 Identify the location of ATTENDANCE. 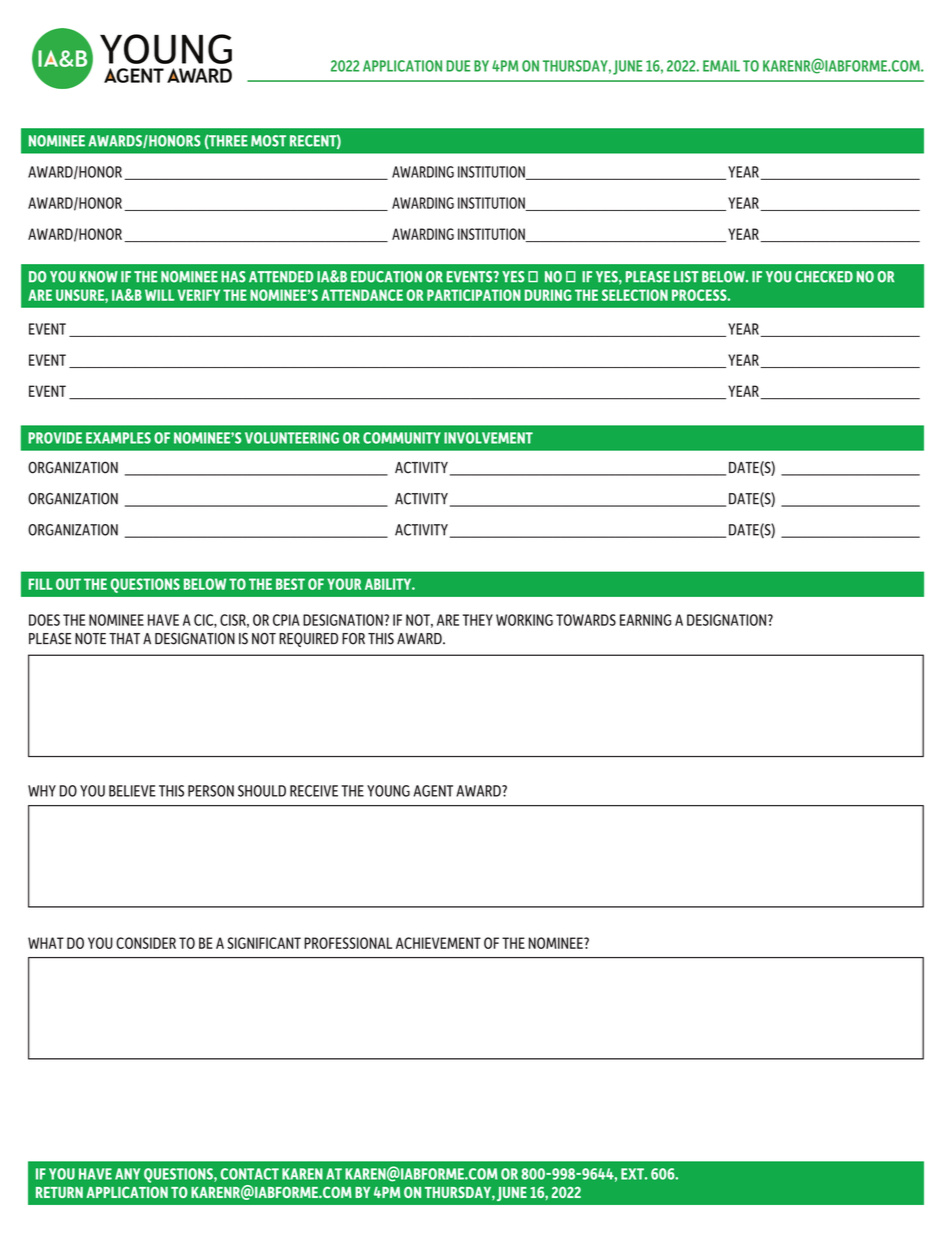
(362, 295).
